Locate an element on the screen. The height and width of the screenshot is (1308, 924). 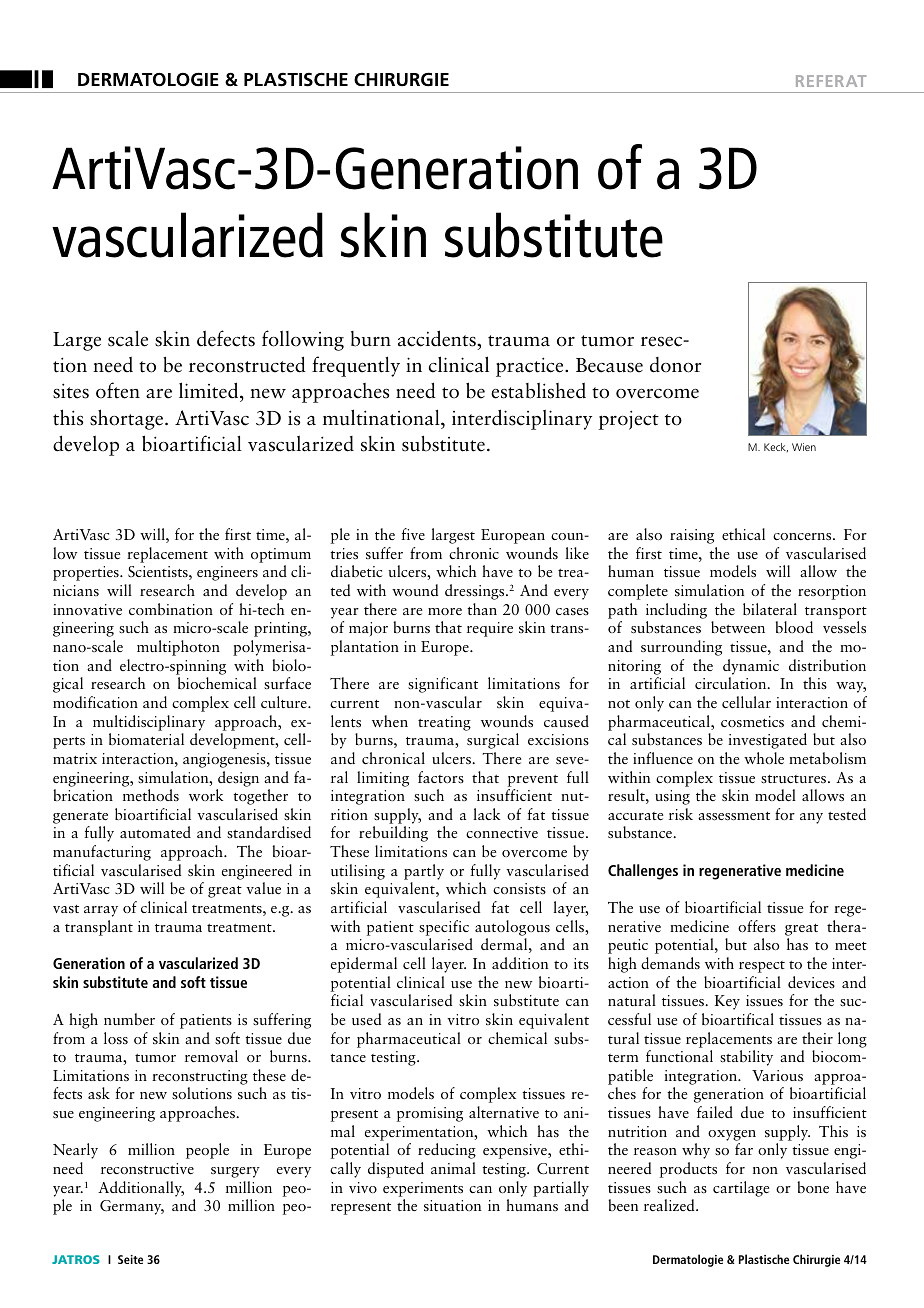
Germany is located at coordinates (132, 1207).
